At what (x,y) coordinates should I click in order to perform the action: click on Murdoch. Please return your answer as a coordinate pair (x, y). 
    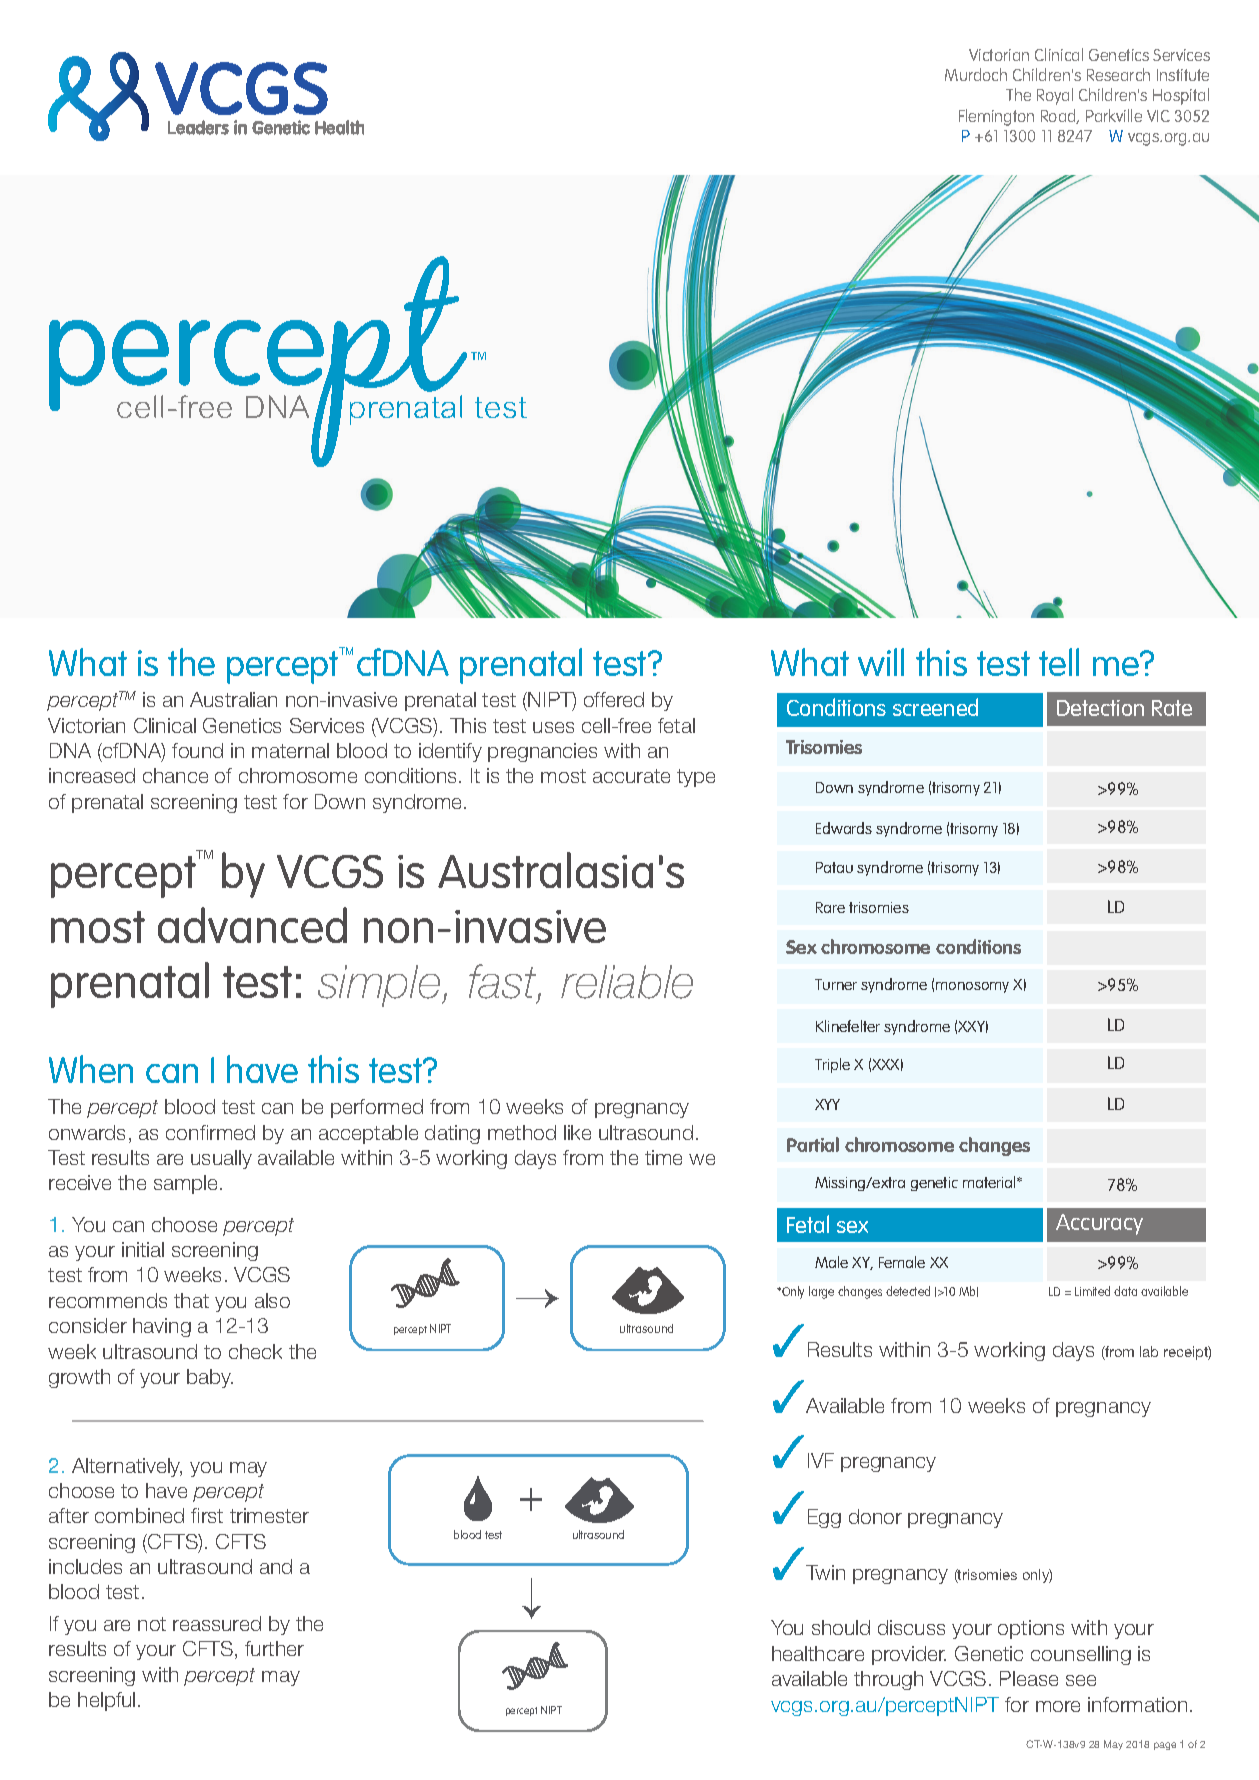
    Looking at the image, I should click on (976, 74).
